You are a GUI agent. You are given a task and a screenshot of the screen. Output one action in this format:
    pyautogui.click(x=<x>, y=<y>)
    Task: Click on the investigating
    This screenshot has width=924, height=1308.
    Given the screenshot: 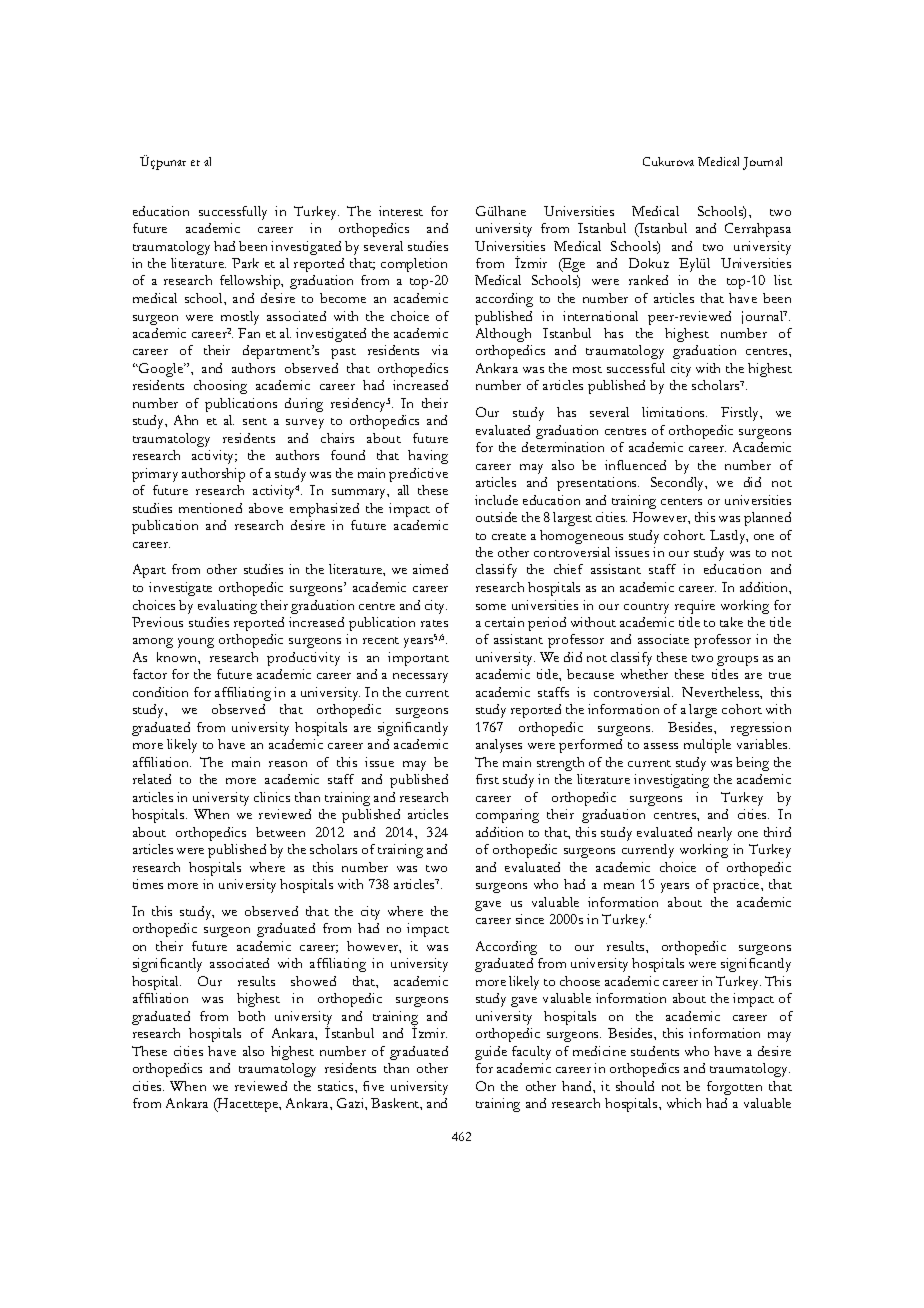 What is the action you would take?
    pyautogui.click(x=671, y=781)
